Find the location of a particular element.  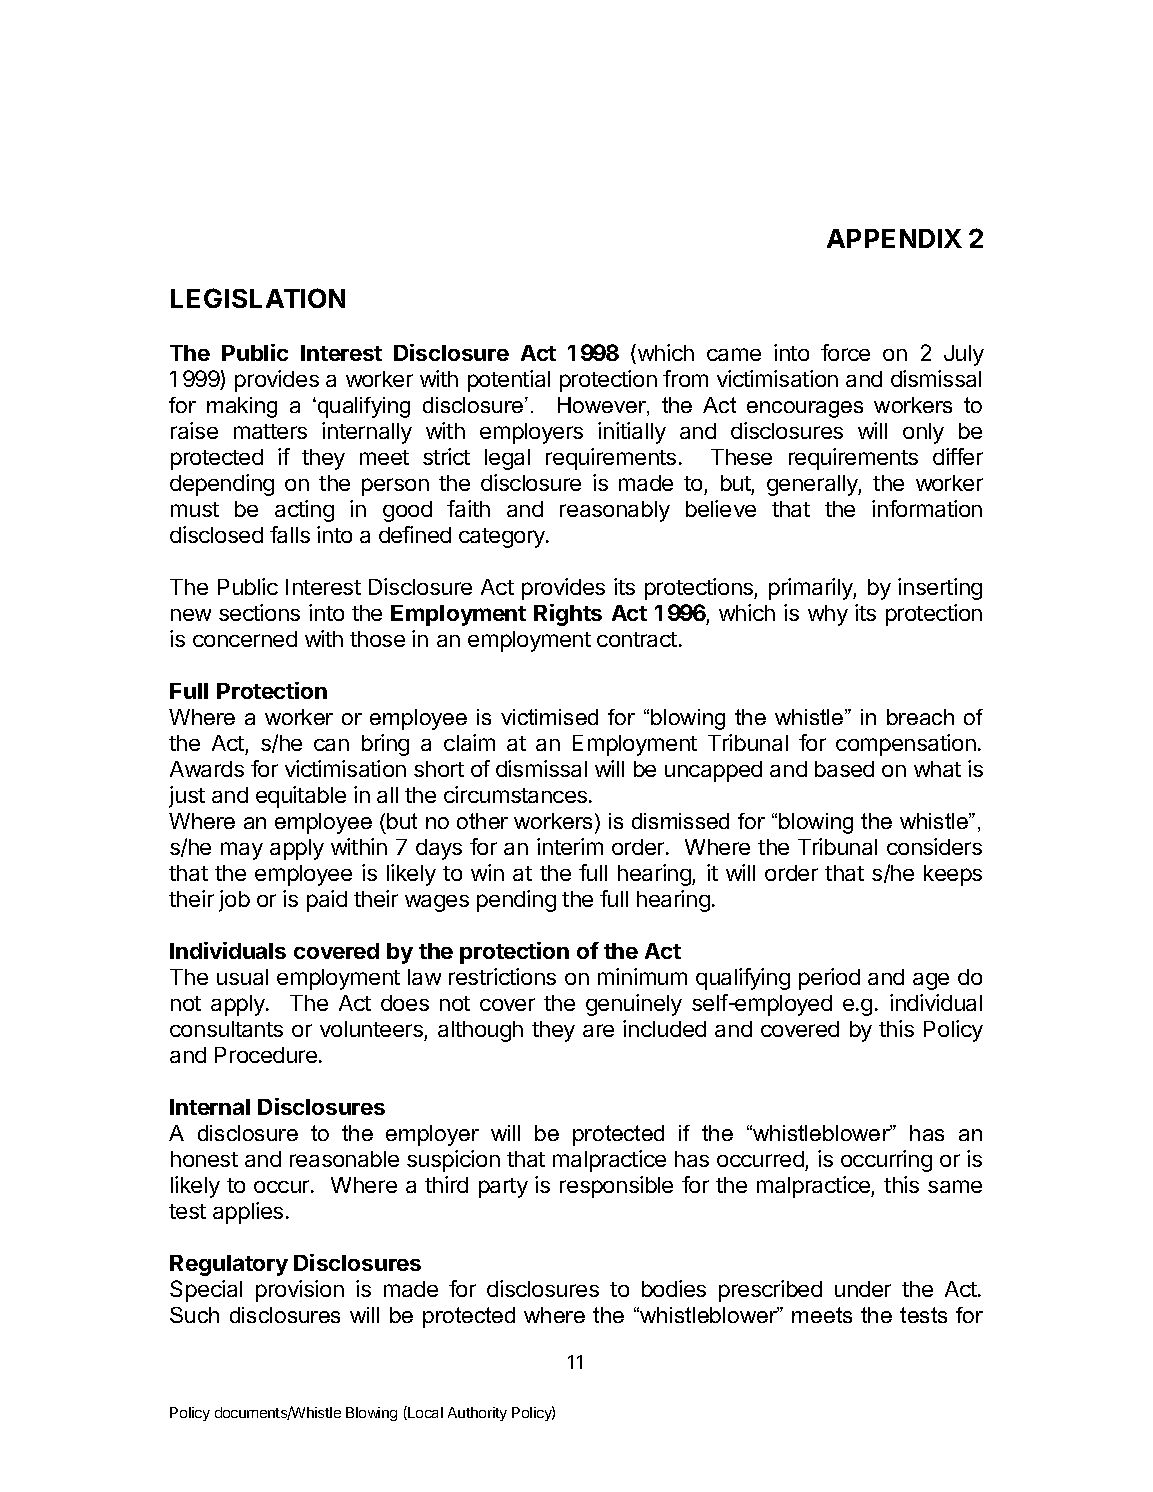

potential is located at coordinates (509, 381).
